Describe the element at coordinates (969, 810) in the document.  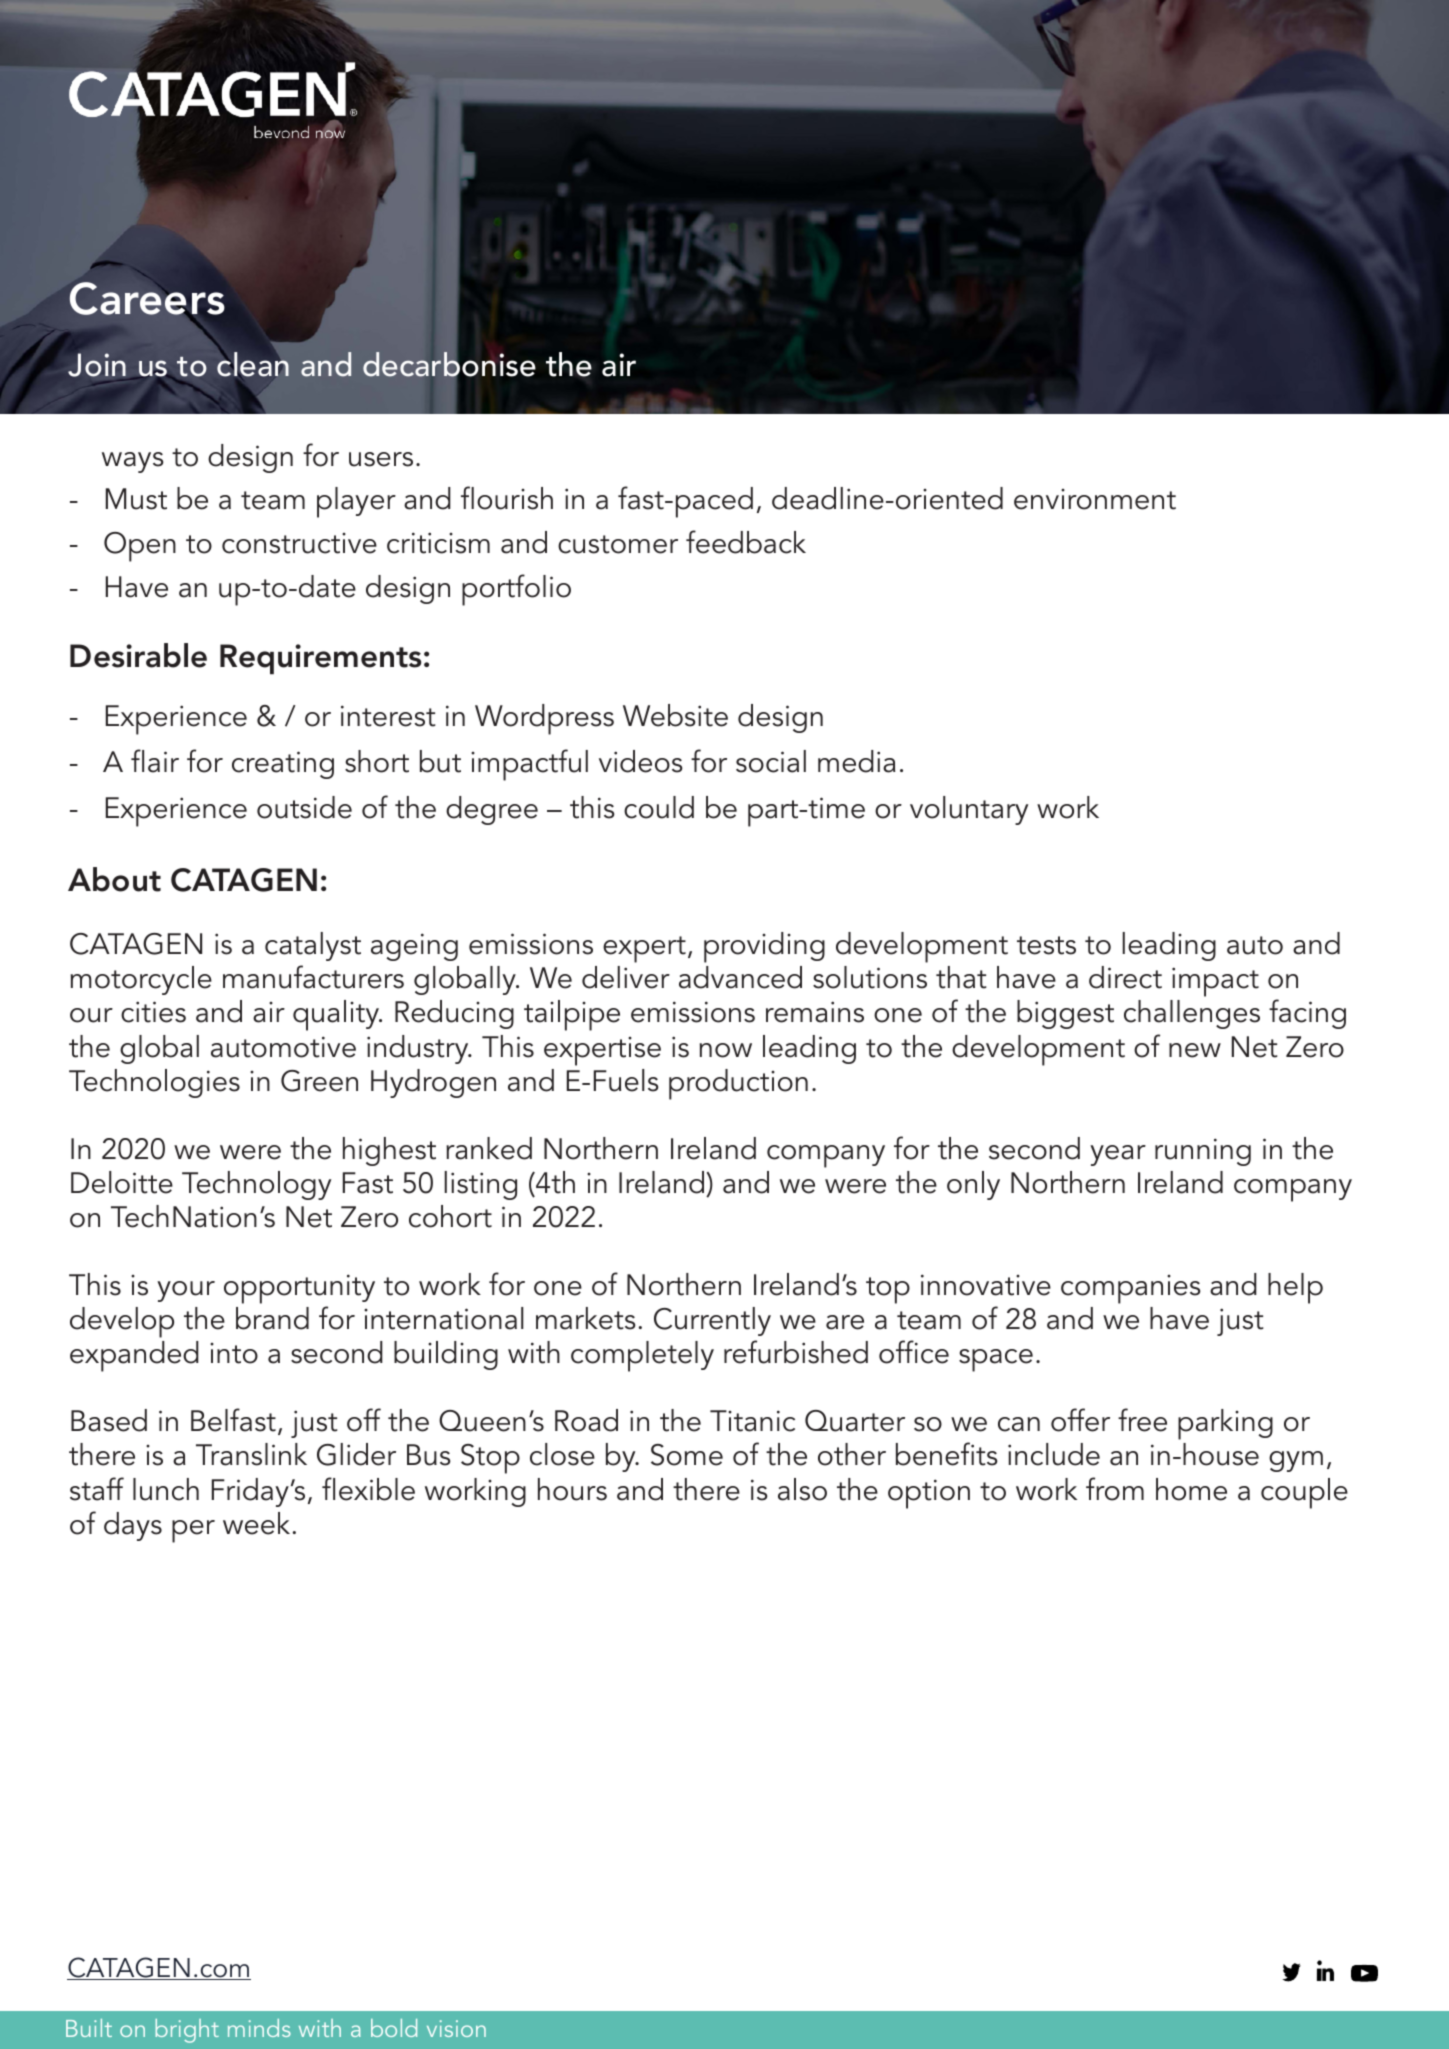
I see `voluntary` at that location.
